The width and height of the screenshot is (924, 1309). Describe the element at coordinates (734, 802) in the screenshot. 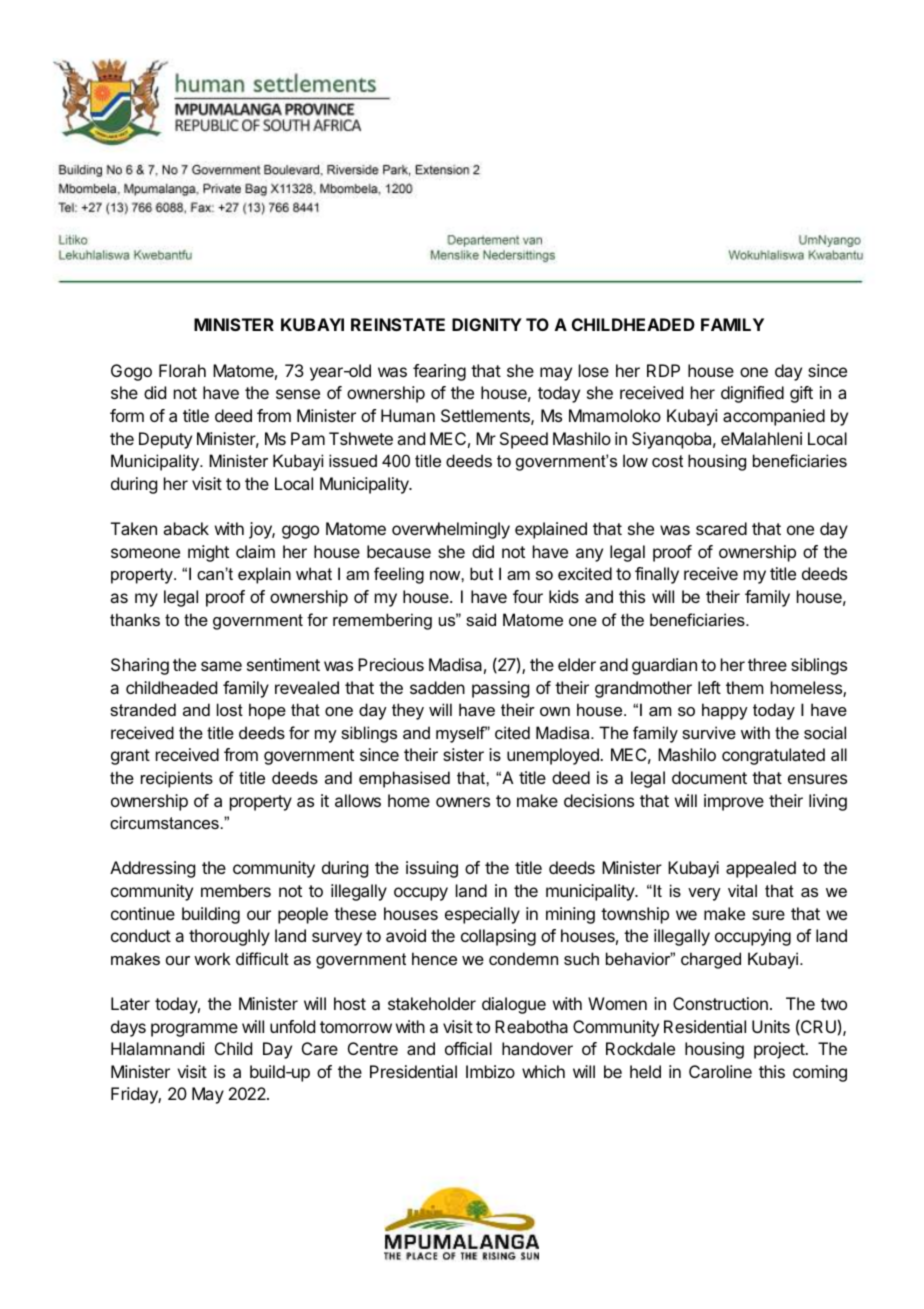

I see `improve` at that location.
